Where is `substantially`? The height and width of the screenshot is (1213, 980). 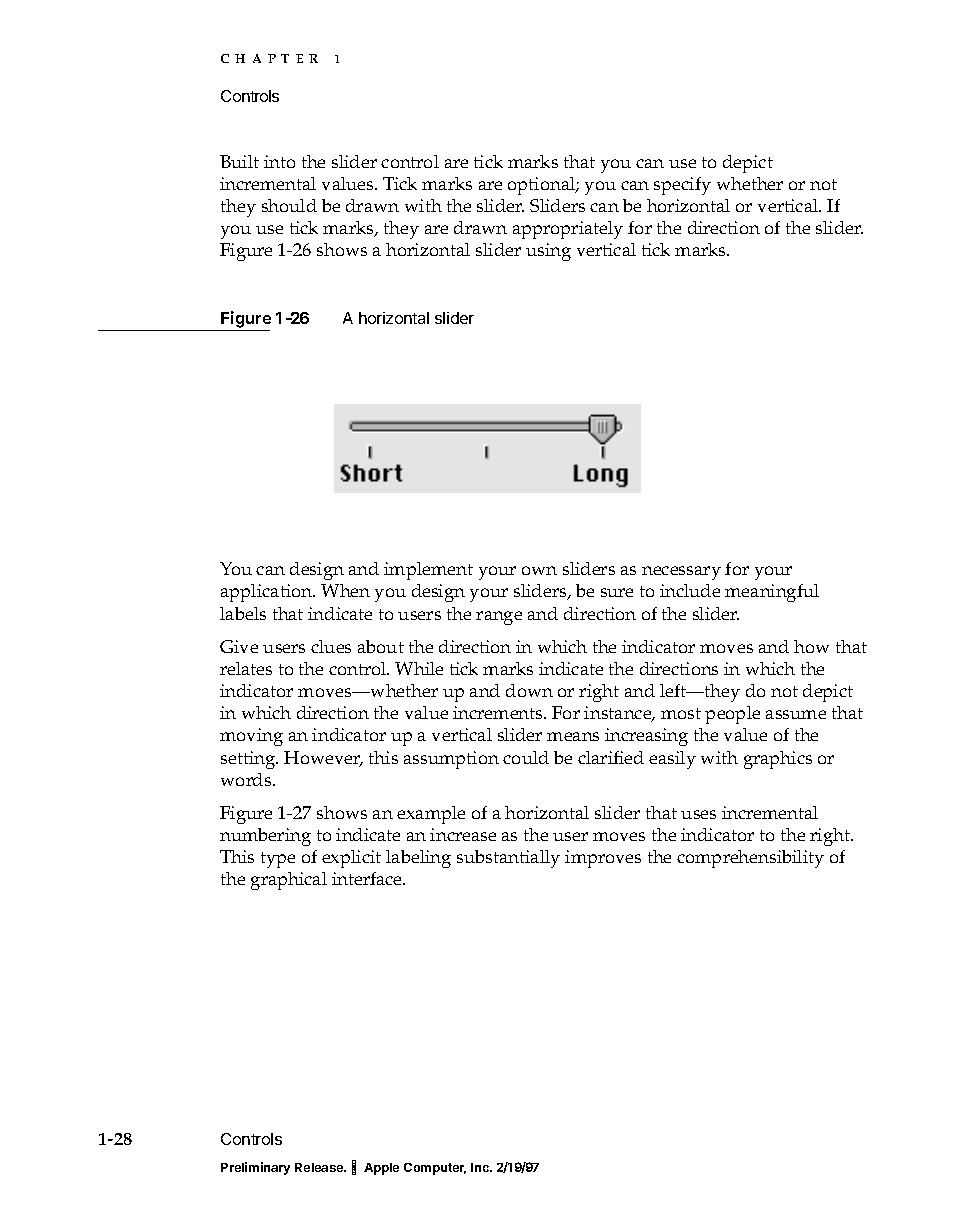 substantially is located at coordinates (508, 859).
